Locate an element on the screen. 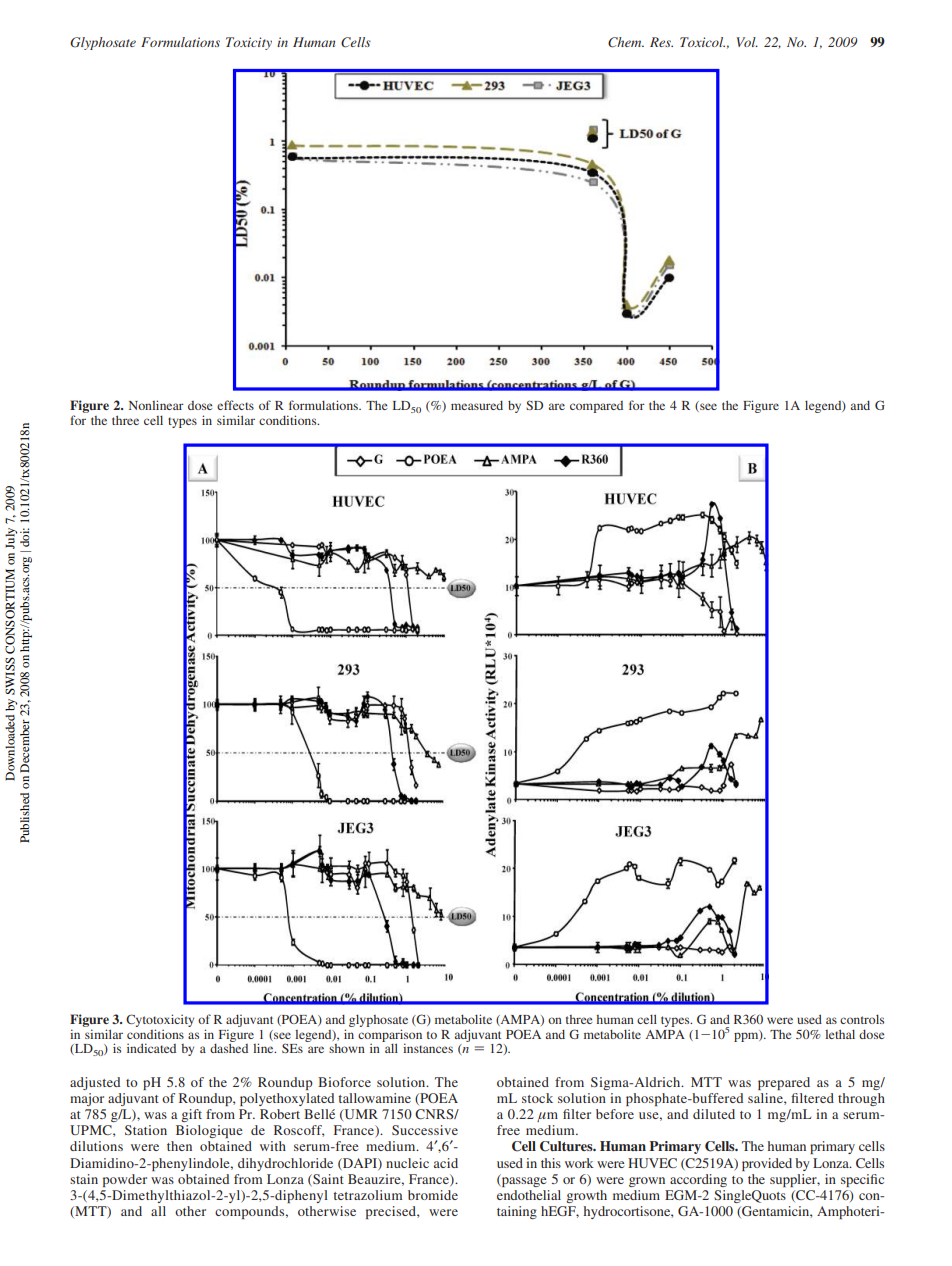 The image size is (952, 1266). comparison is located at coordinates (390, 1036).
